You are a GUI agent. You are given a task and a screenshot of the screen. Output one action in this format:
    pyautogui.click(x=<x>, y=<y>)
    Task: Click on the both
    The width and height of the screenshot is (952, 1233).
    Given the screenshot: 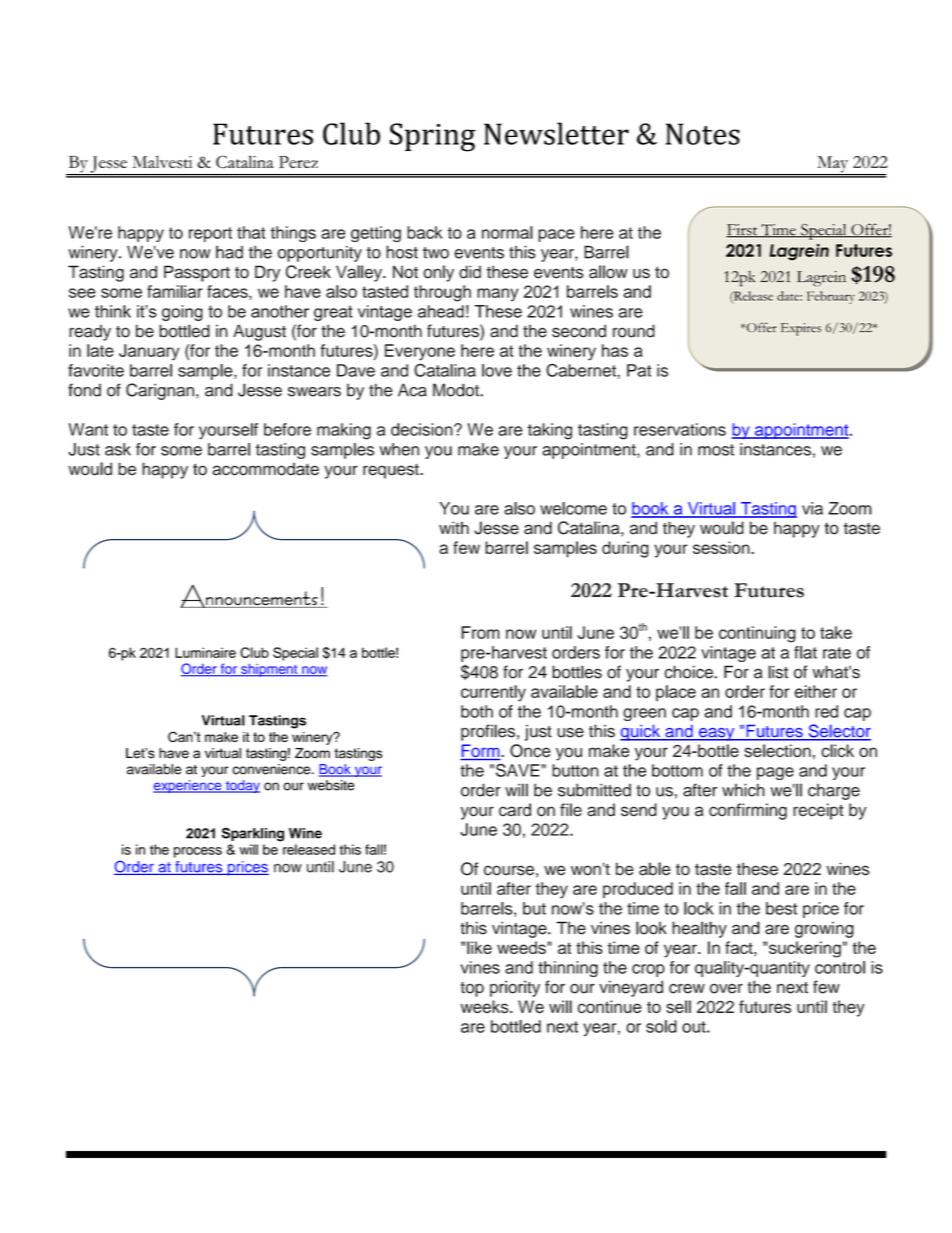 What is the action you would take?
    pyautogui.click(x=477, y=711)
